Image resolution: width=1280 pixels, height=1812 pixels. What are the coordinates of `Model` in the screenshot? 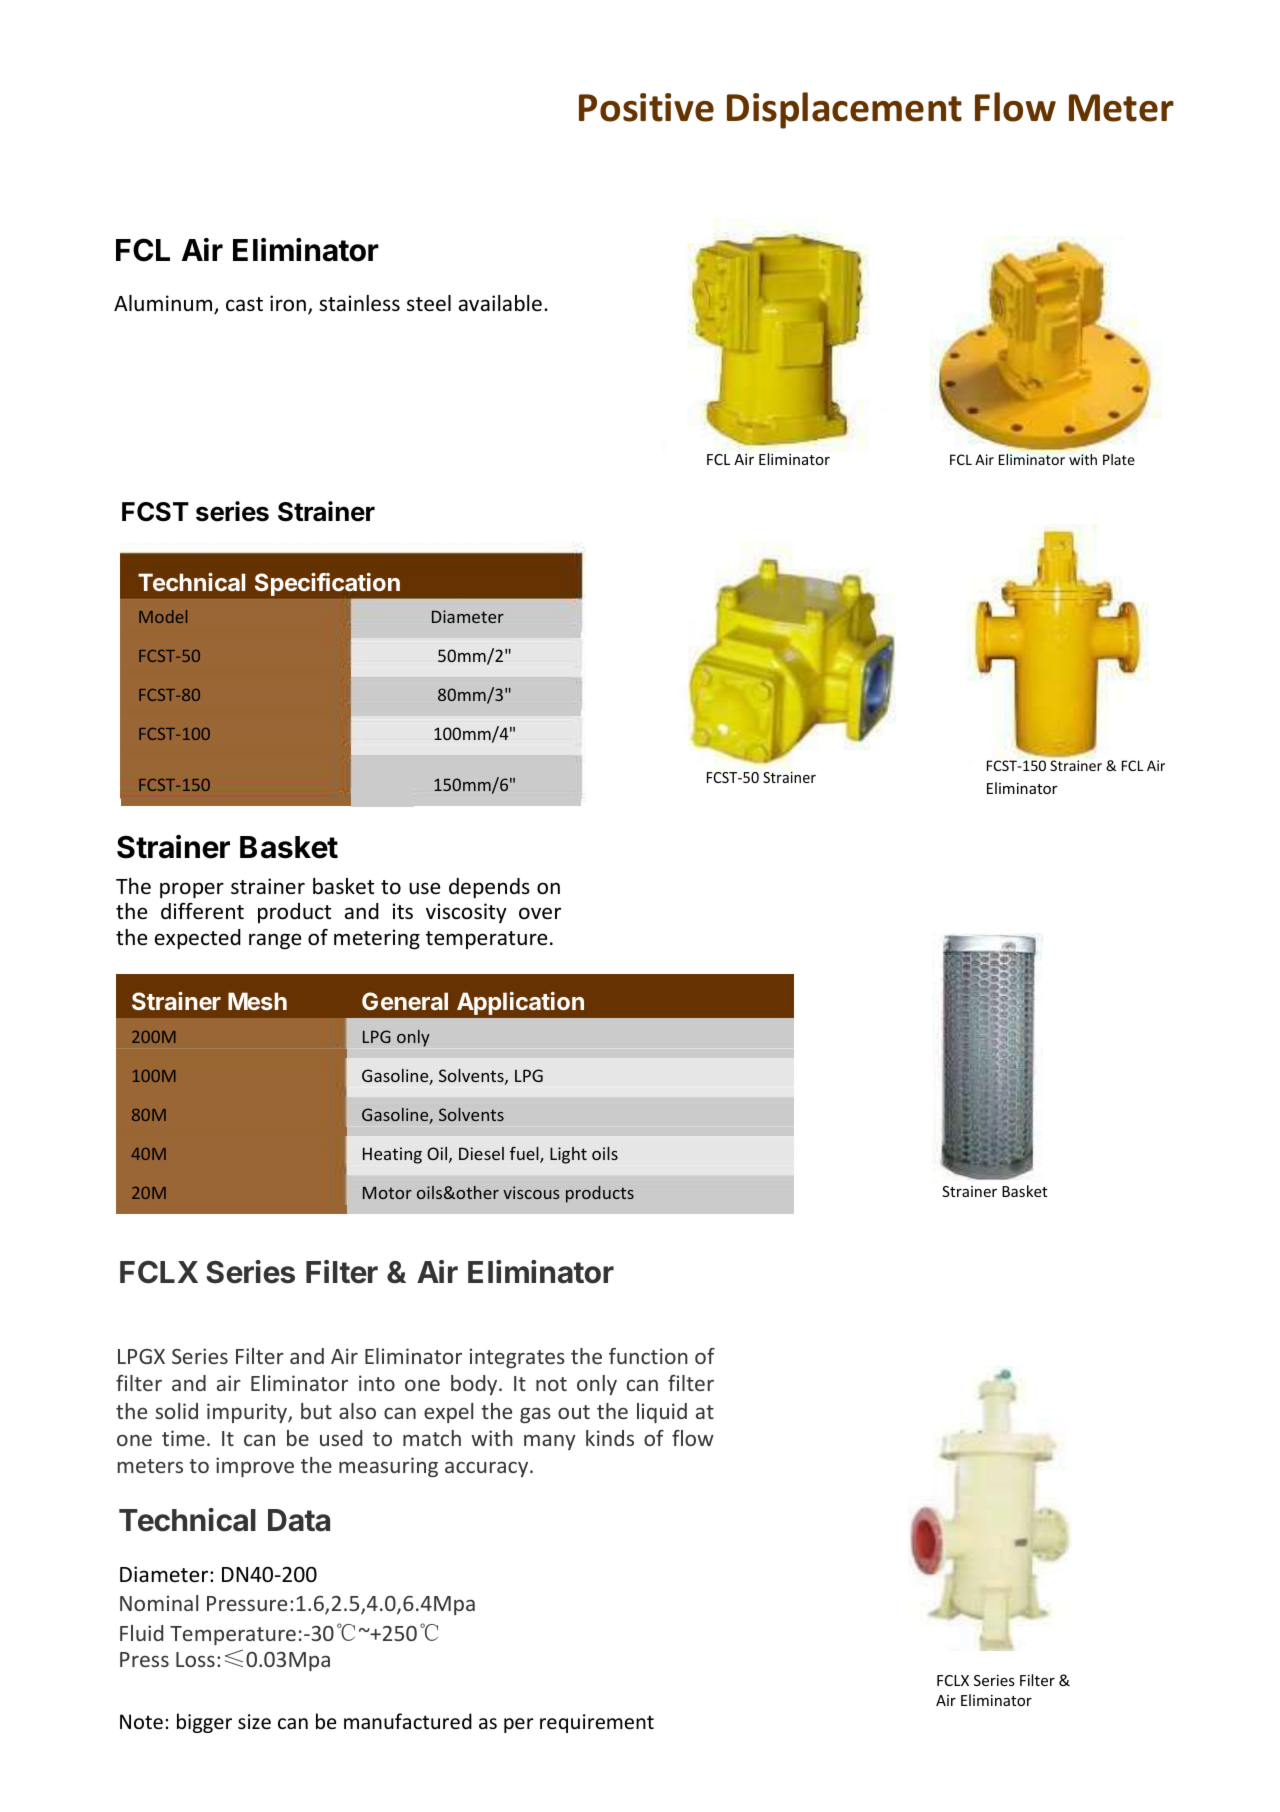 It's located at (163, 616).
